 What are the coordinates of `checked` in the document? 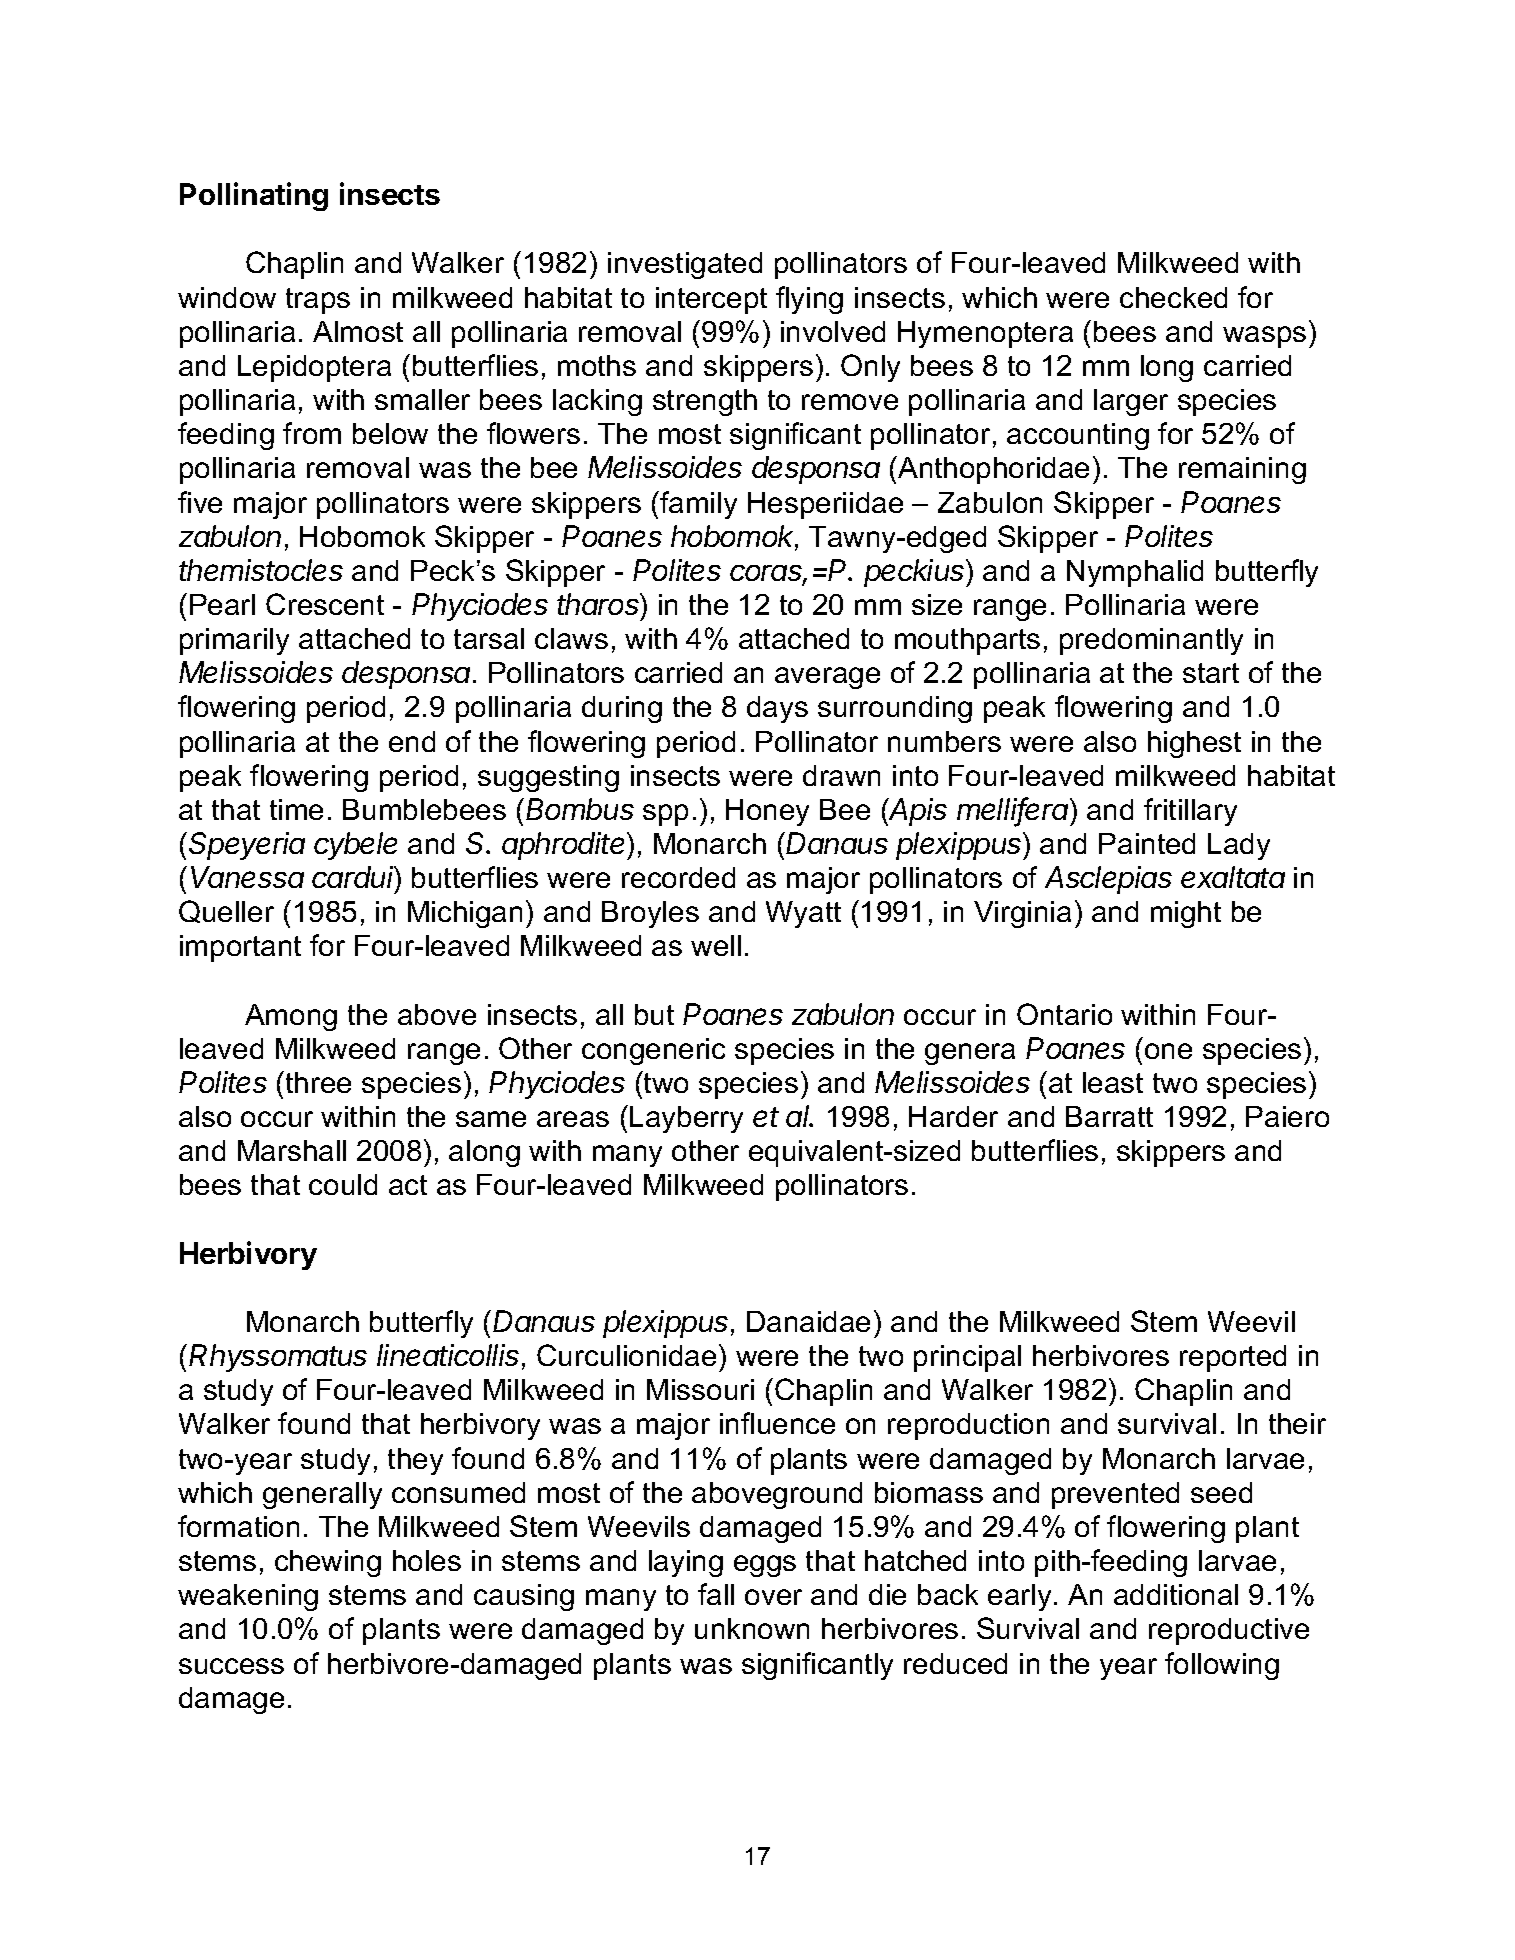 It's located at (1173, 297).
